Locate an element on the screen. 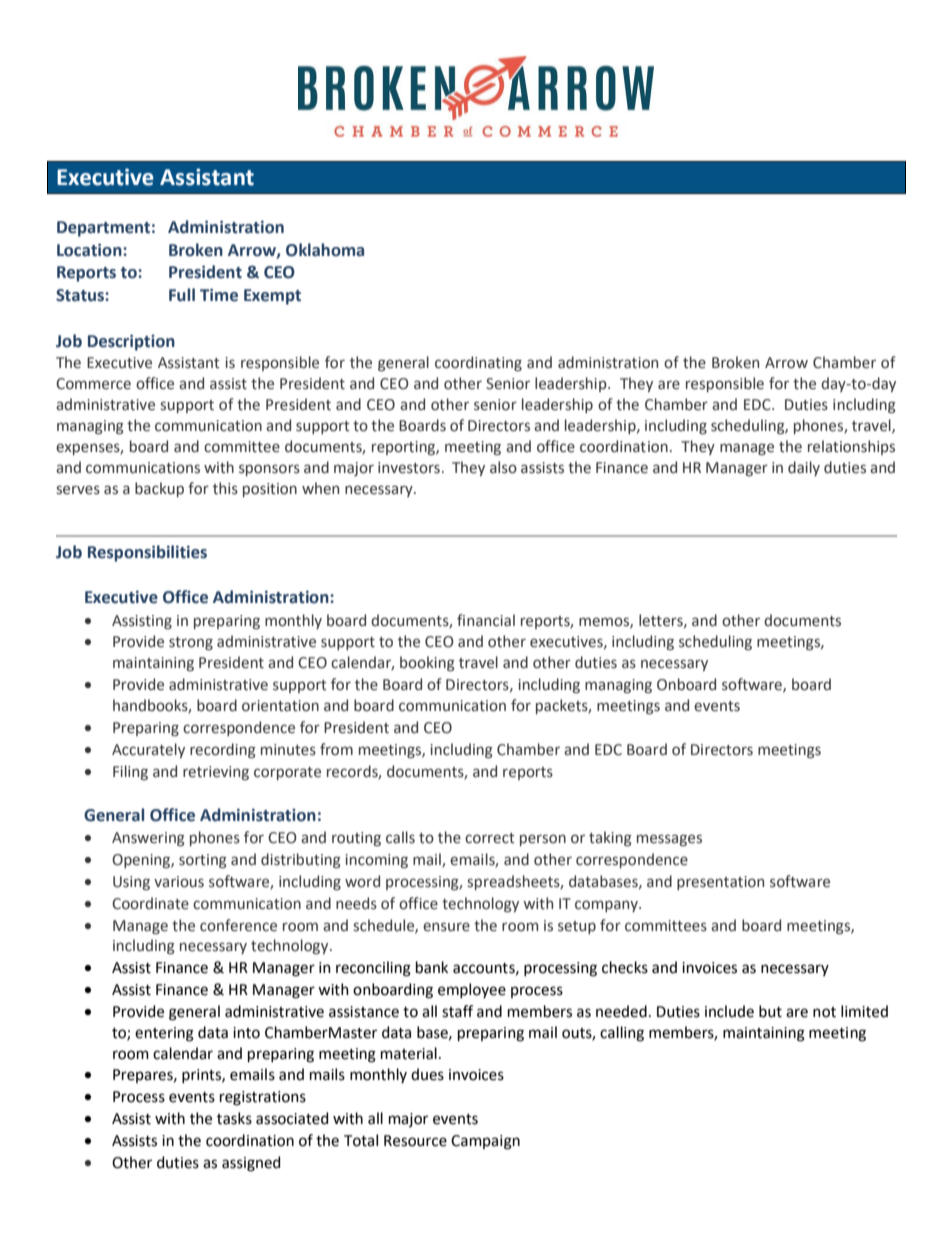 This screenshot has width=952, height=1233. include is located at coordinates (729, 1011).
